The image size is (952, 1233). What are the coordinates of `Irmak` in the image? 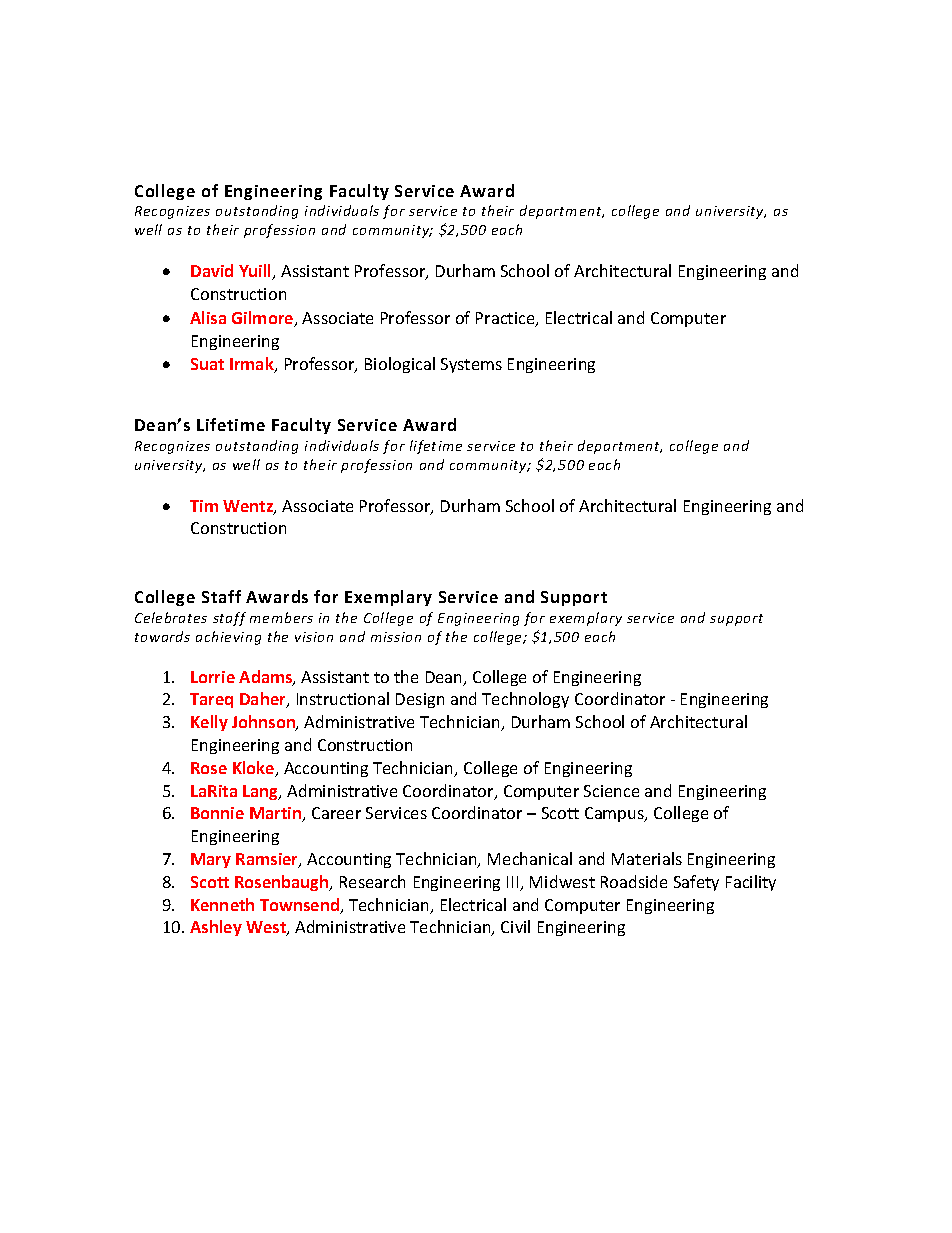 It's located at (253, 365).
